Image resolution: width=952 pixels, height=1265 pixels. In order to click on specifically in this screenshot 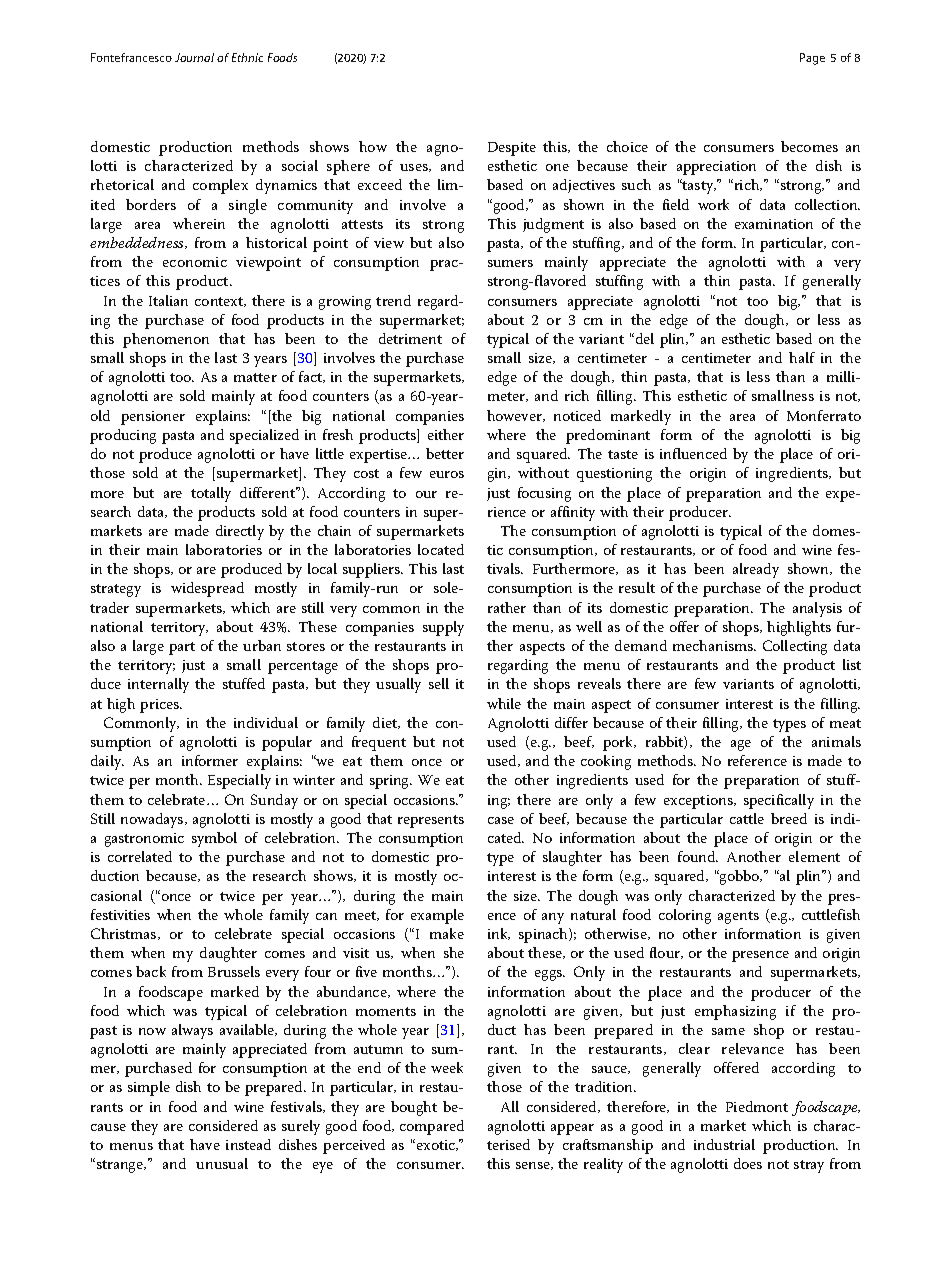, I will do `click(779, 801)`.
